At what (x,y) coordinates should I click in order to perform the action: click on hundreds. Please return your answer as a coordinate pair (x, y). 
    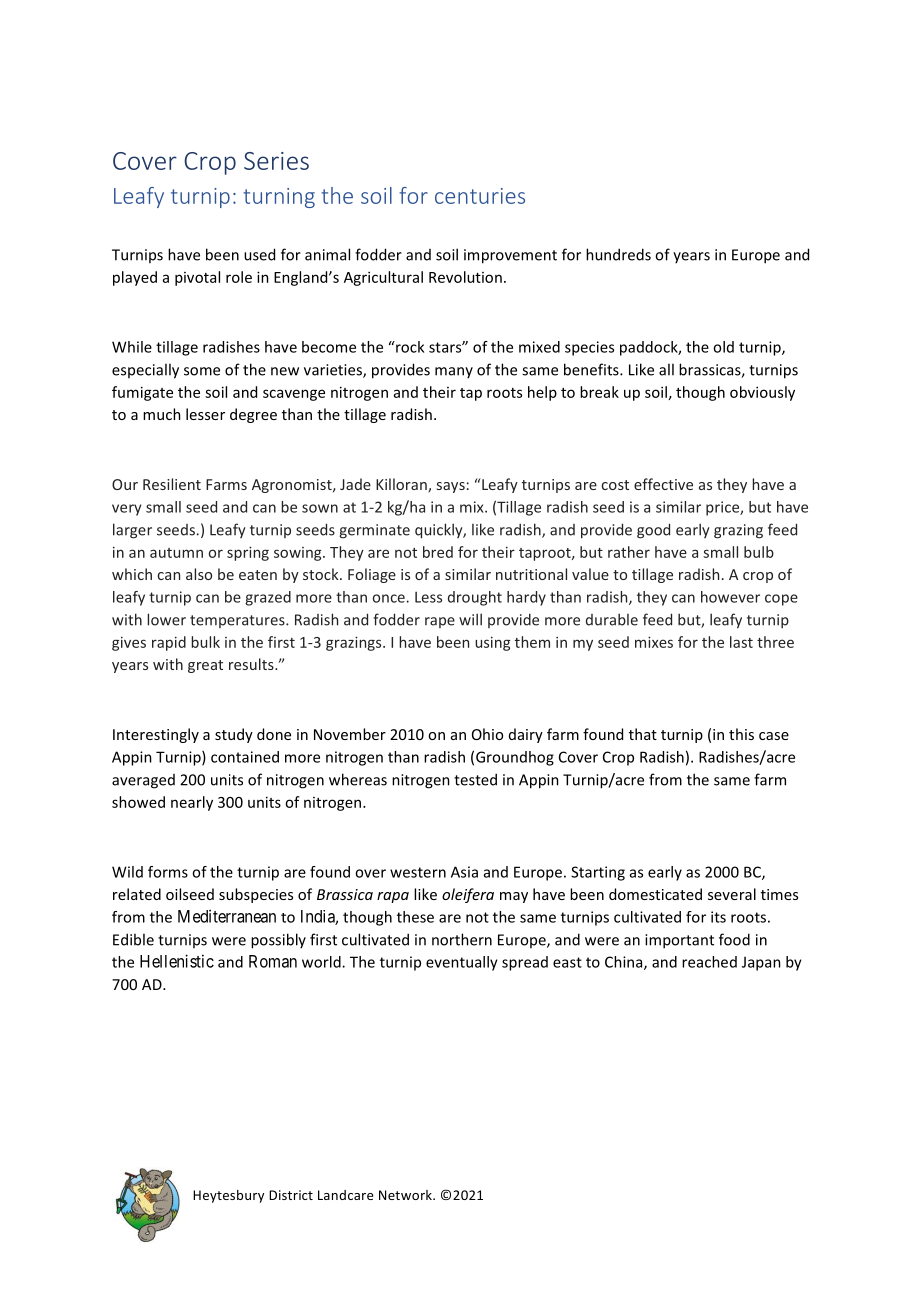
    Looking at the image, I should click on (618, 254).
